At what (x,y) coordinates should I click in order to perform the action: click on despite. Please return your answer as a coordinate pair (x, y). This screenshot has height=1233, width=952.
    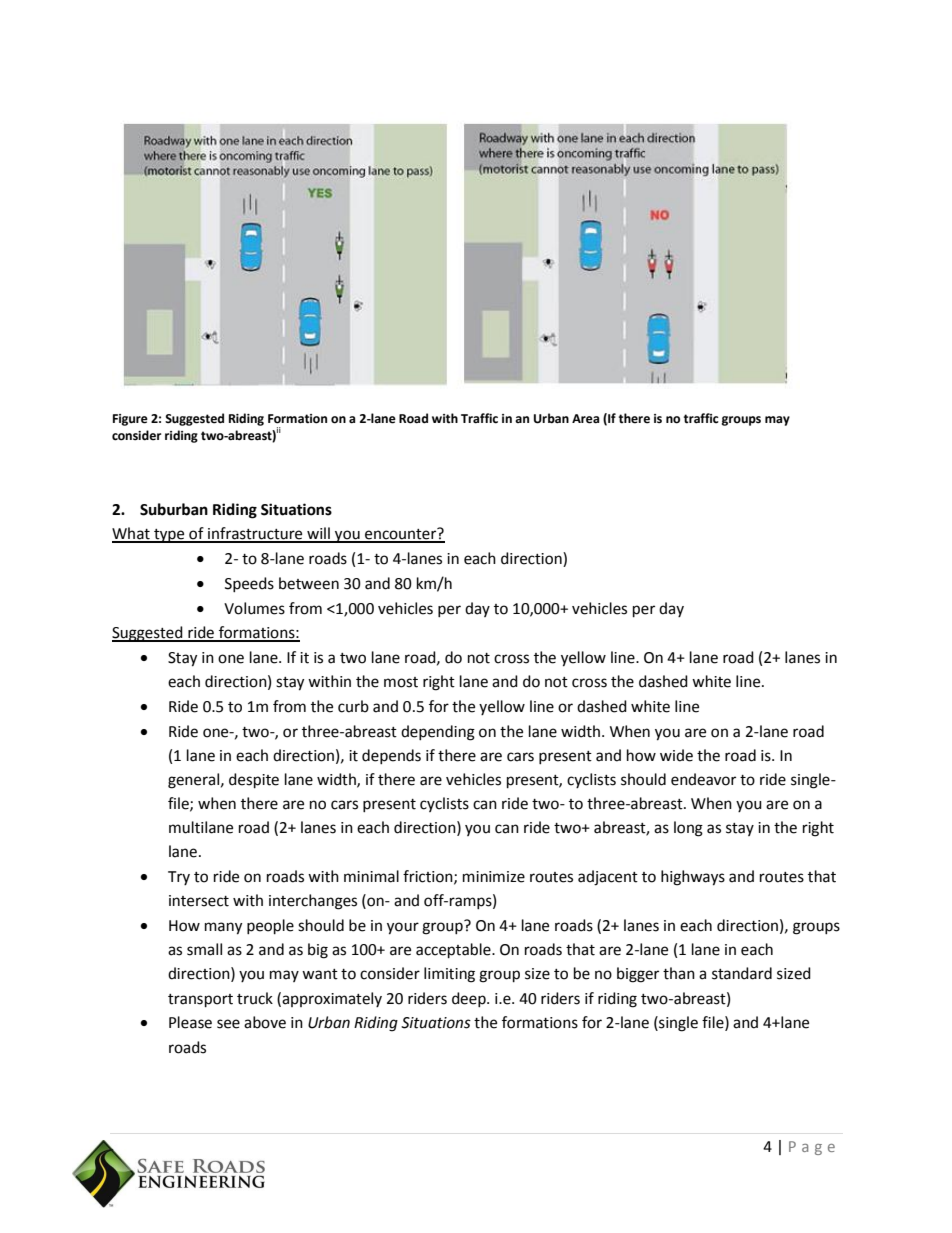
    Looking at the image, I should click on (254, 781).
